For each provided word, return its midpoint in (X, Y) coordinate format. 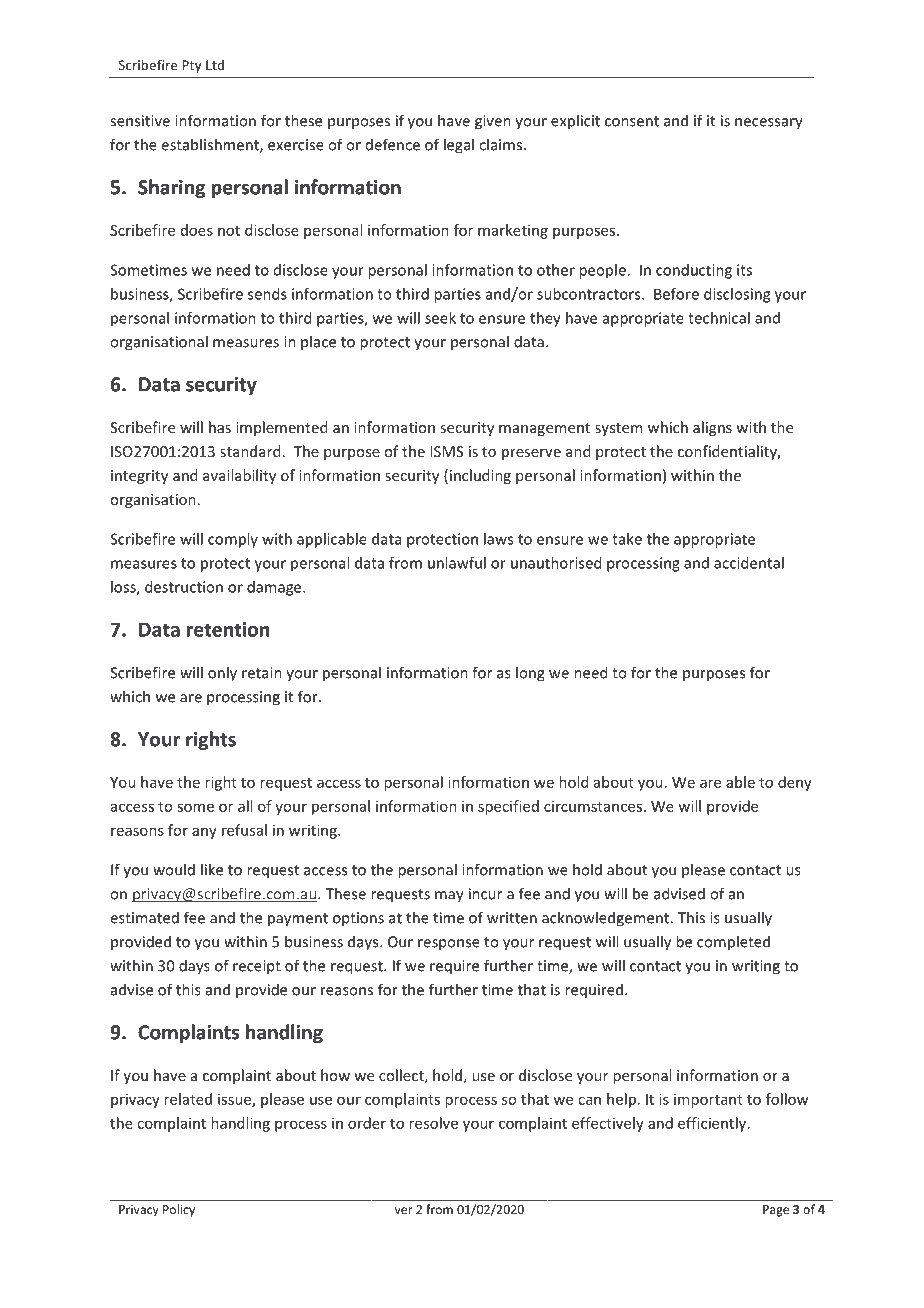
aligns (712, 428)
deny (795, 783)
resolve (433, 1123)
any (204, 833)
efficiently (713, 1124)
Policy (179, 1210)
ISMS (446, 451)
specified (508, 807)
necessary (769, 124)
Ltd (215, 65)
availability (239, 476)
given (493, 122)
